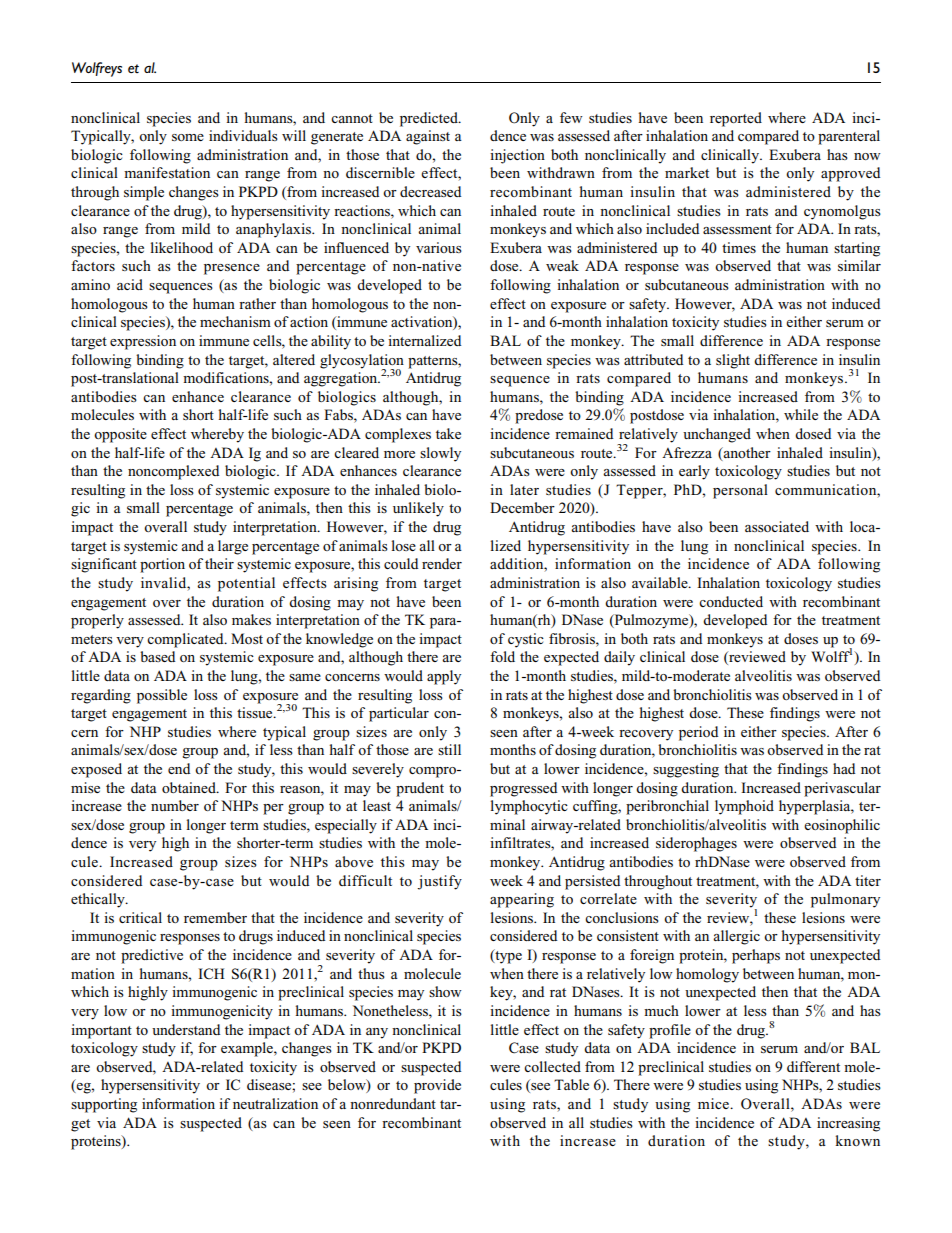  What do you see at coordinates (437, 1086) in the image?
I see `provide` at bounding box center [437, 1086].
